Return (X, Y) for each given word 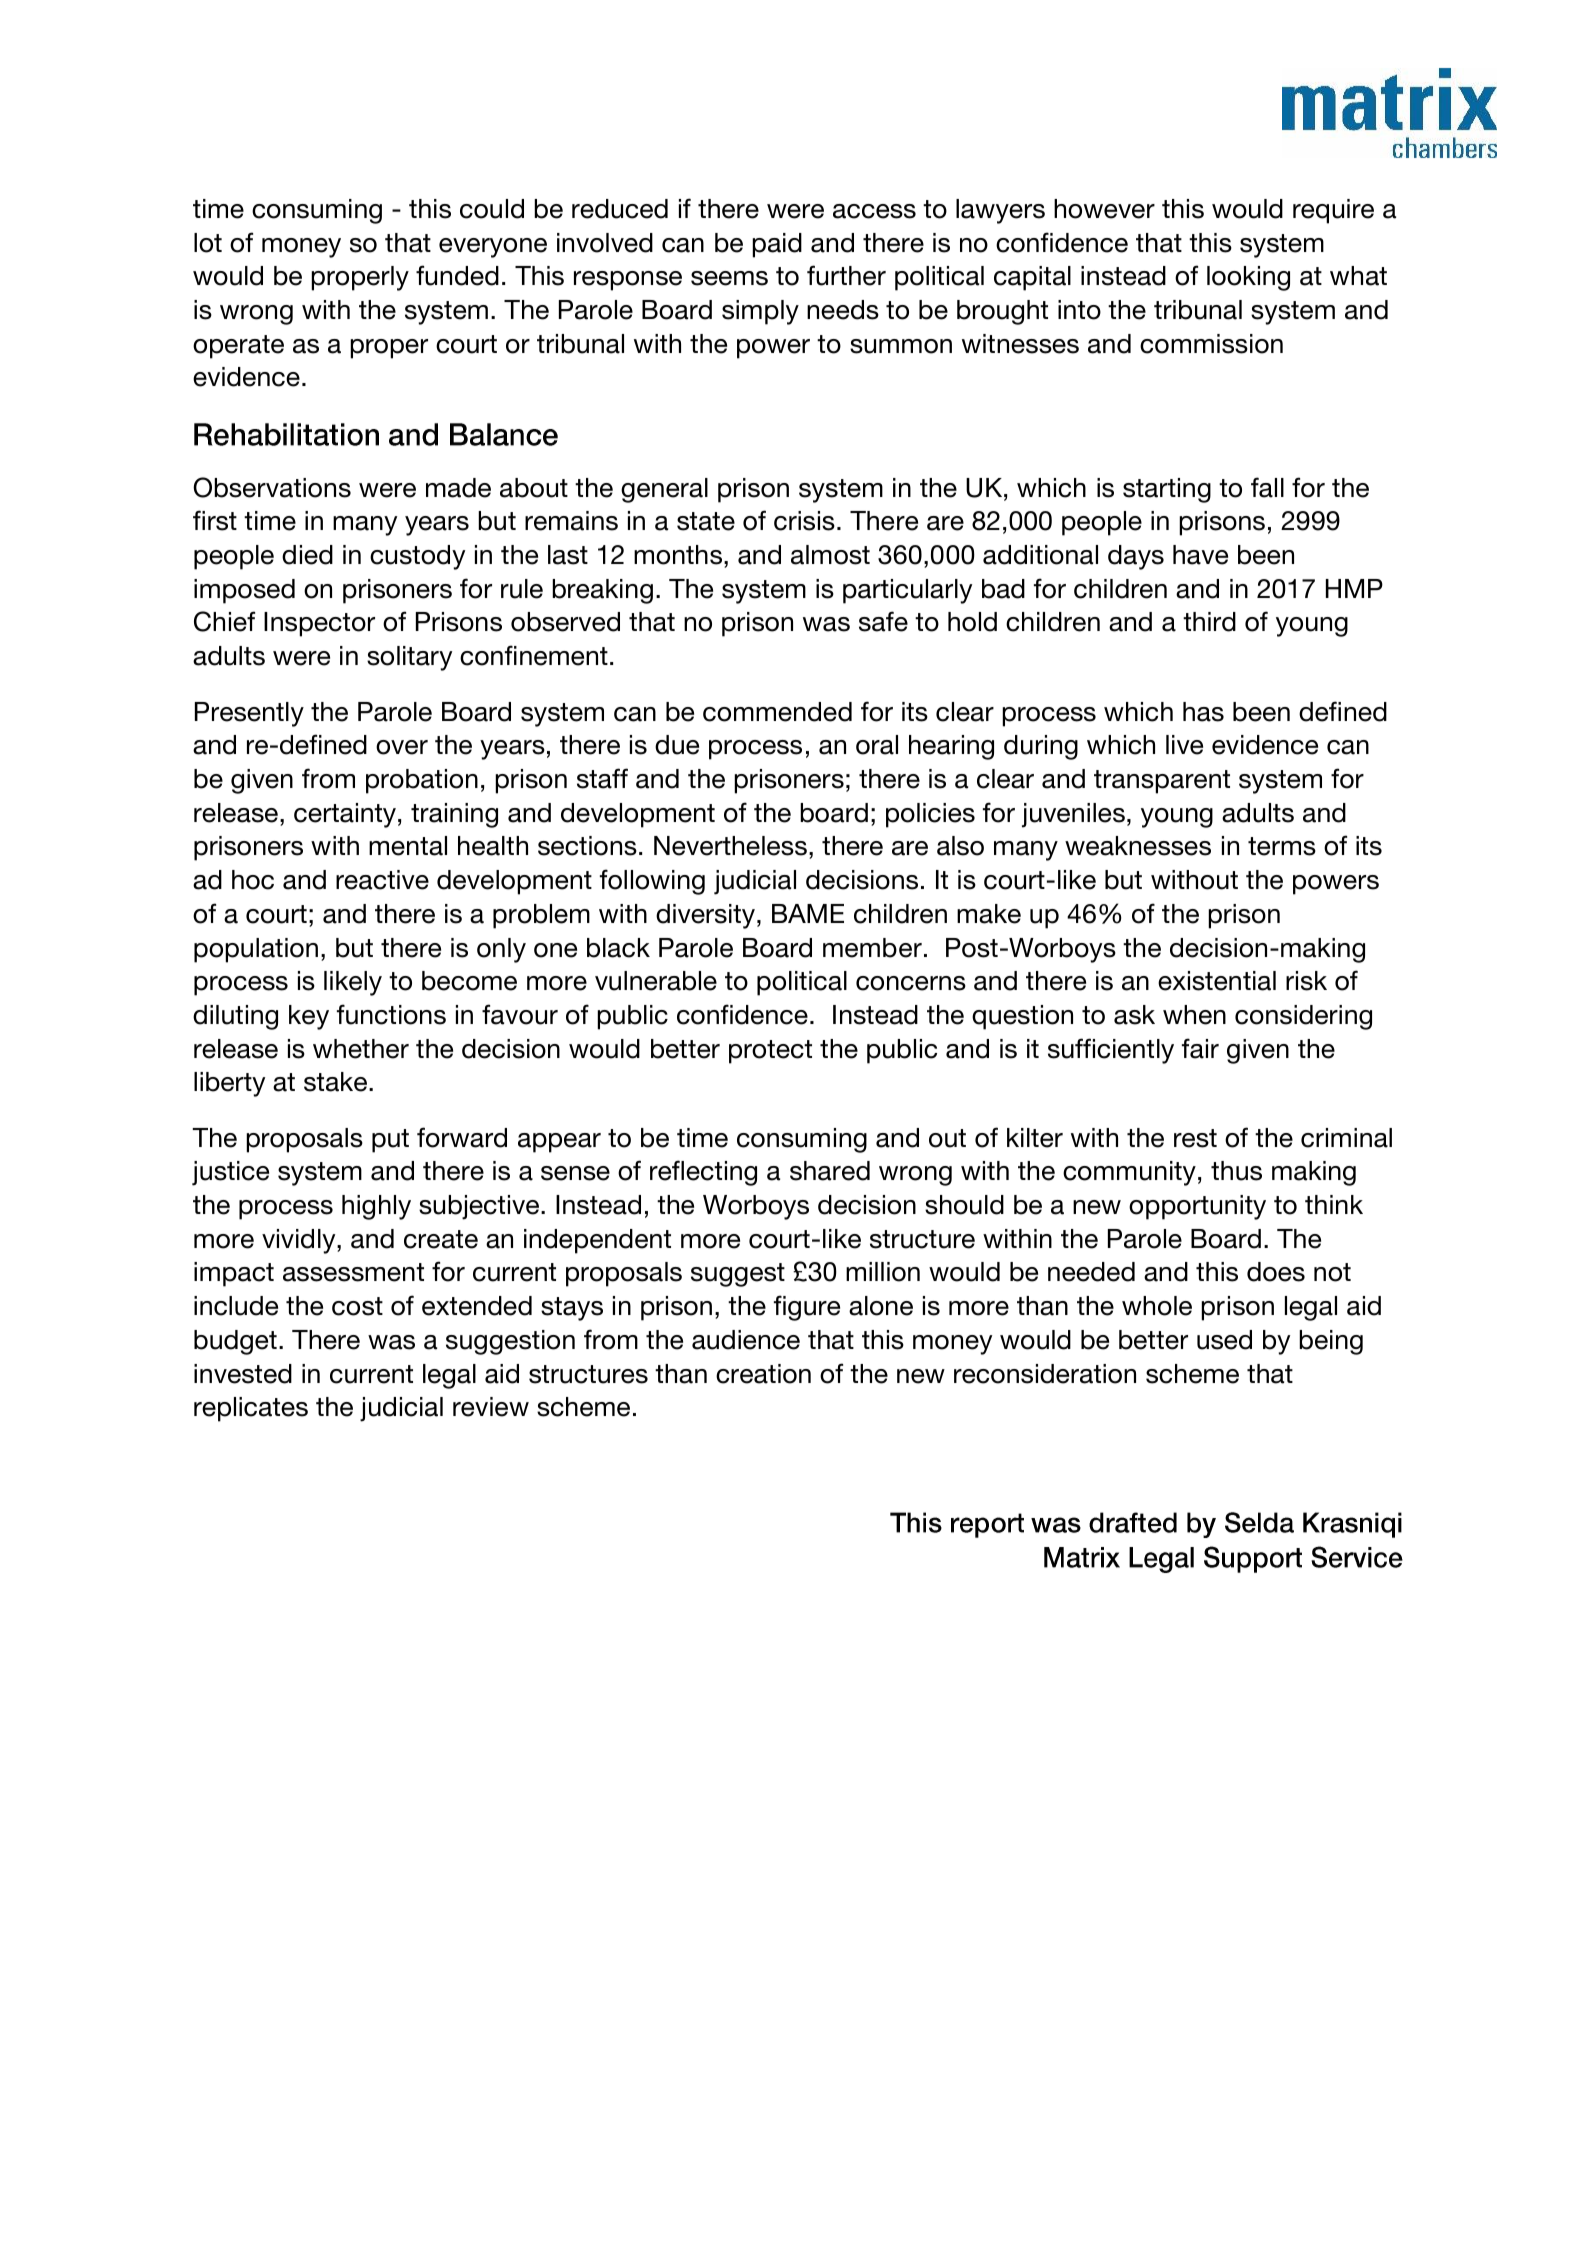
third (1209, 622)
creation (763, 1374)
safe (883, 621)
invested (243, 1374)
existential (1217, 981)
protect (770, 1052)
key (309, 1017)
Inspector (319, 624)
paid (777, 245)
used (1224, 1340)
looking (1248, 278)
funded (457, 275)
